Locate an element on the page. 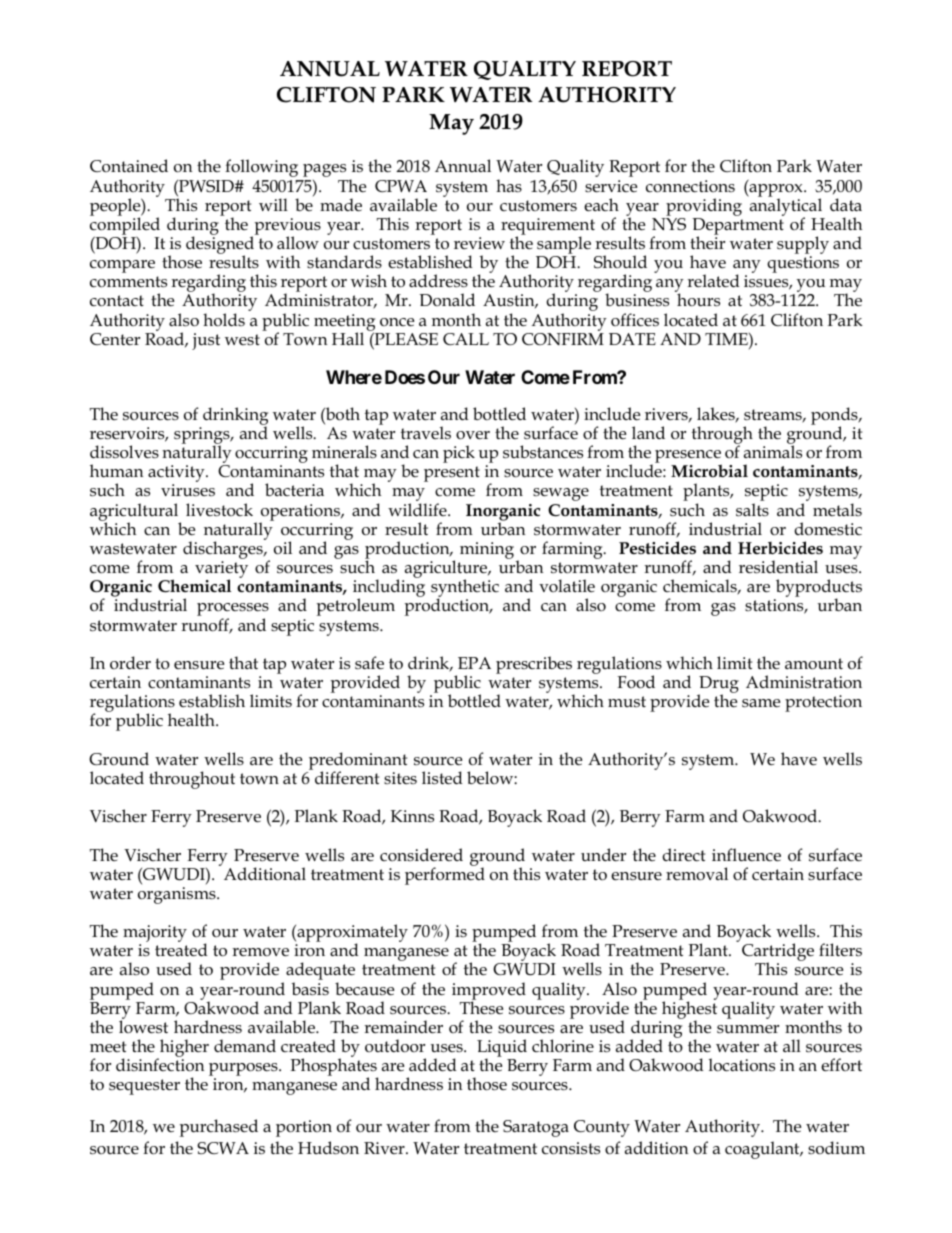  present is located at coordinates (452, 474).
